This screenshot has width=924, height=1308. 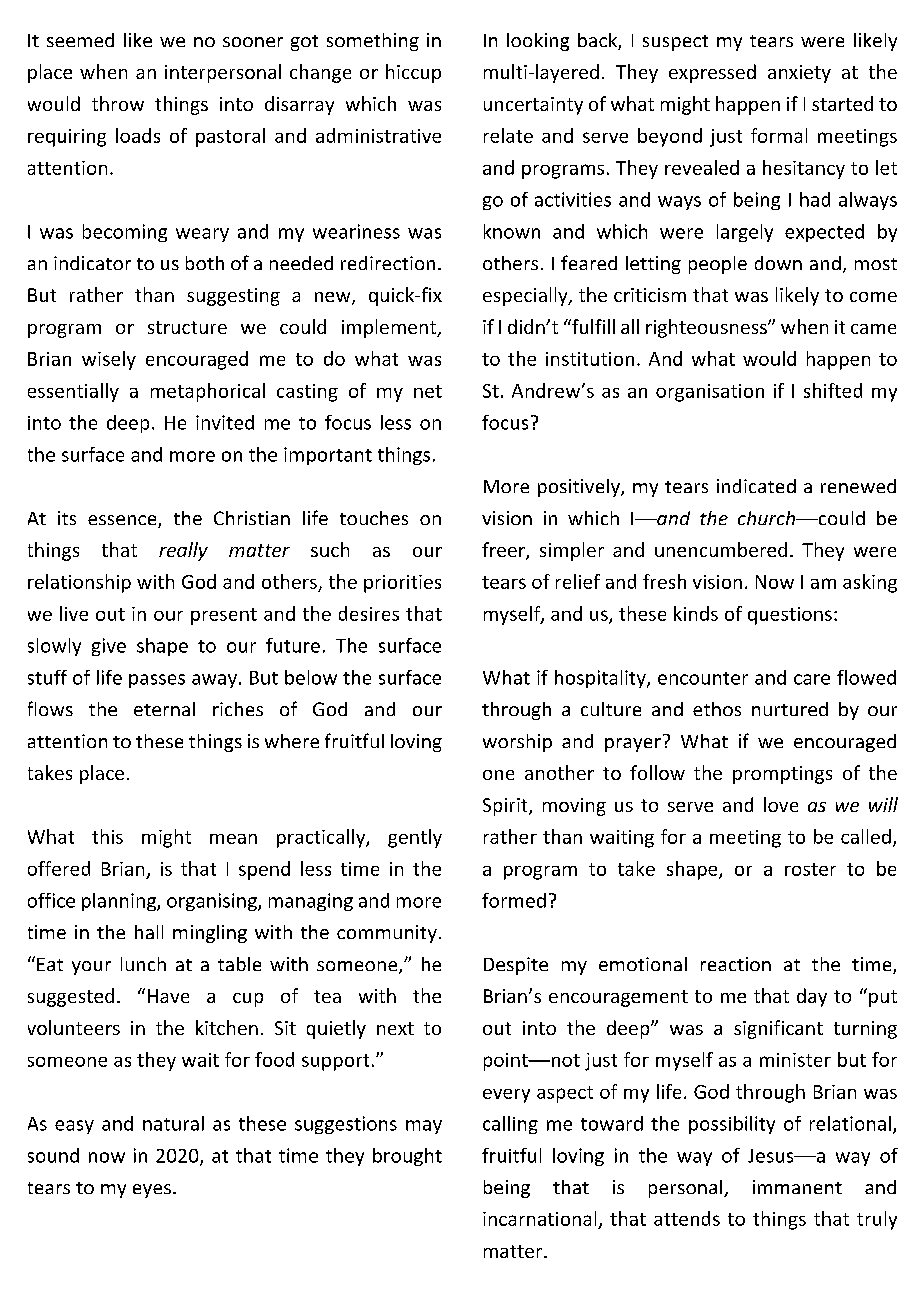 I want to click on priorities, so click(x=402, y=584).
